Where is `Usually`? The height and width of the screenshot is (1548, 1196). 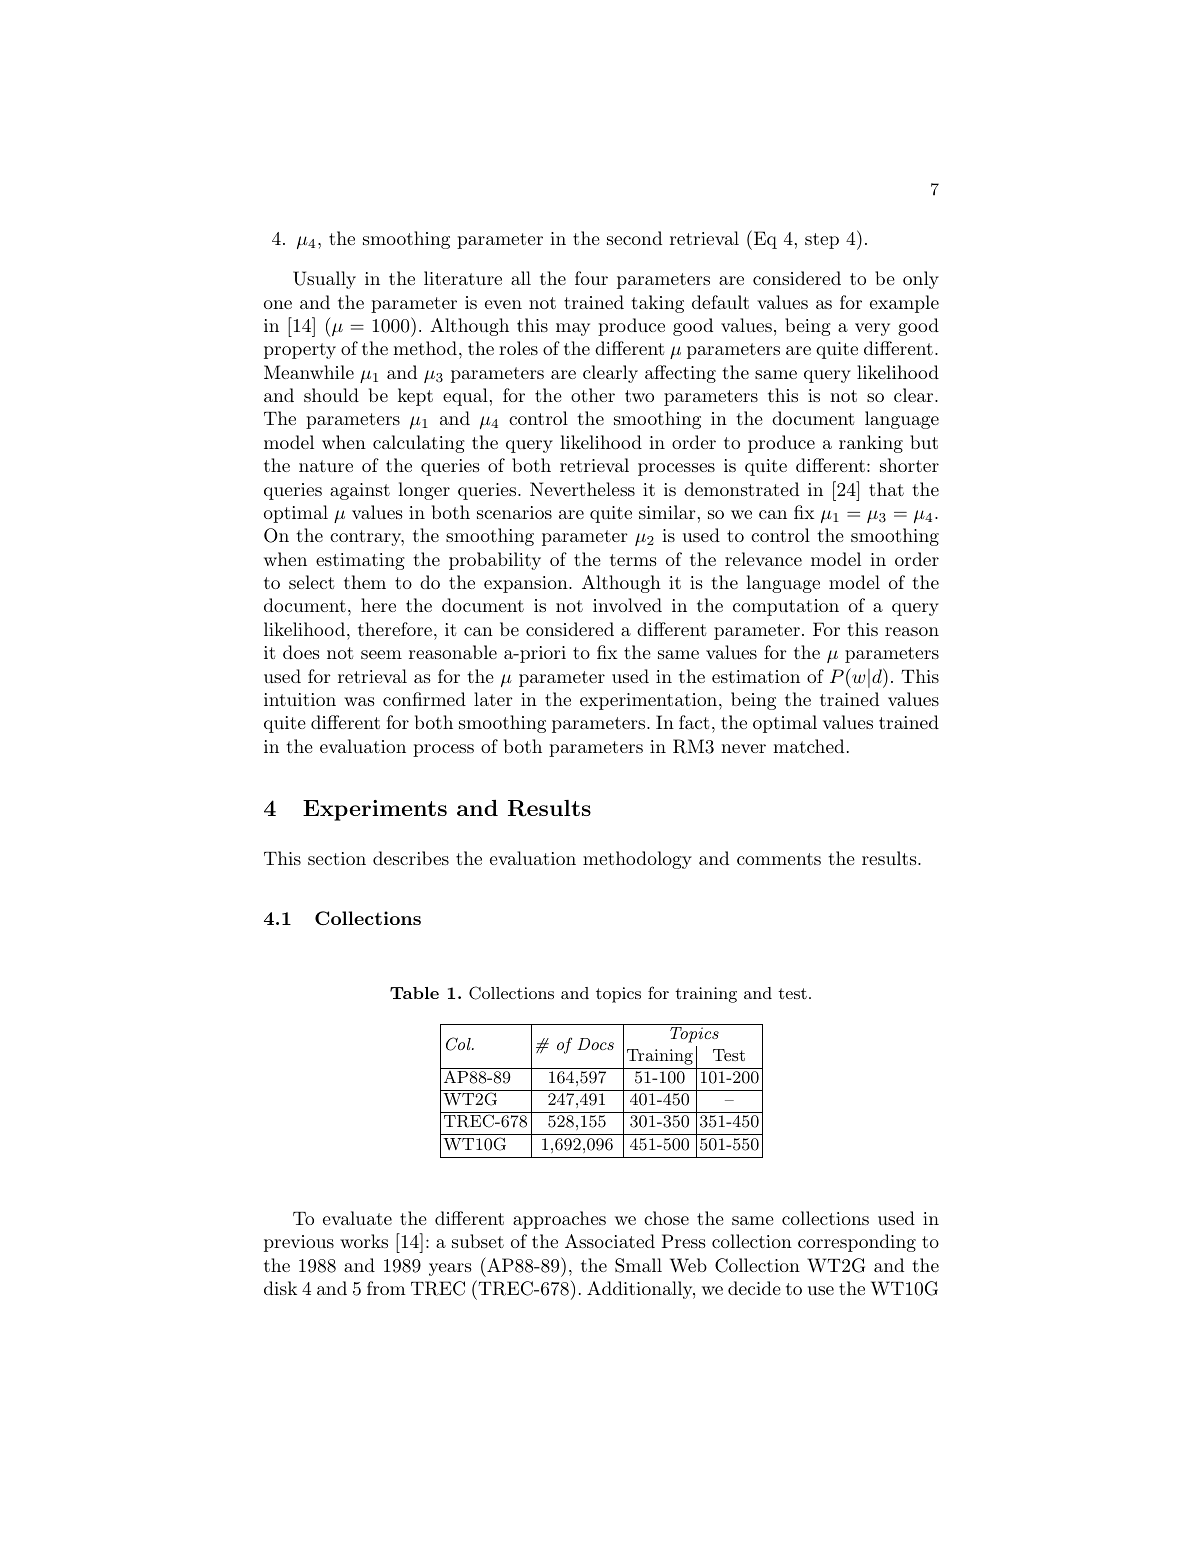
Usually is located at coordinates (324, 280).
